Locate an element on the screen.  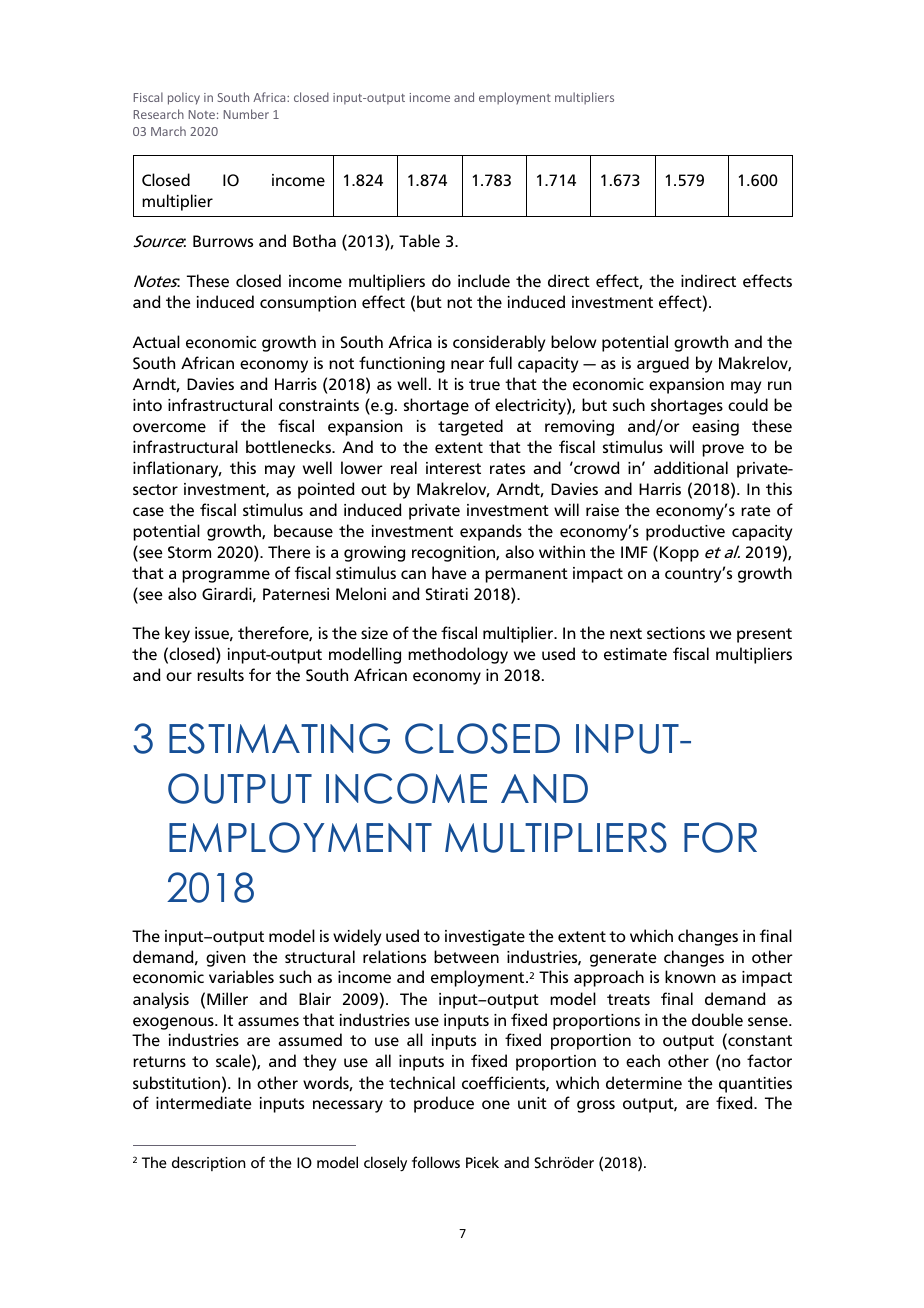
considerably is located at coordinates (499, 343).
